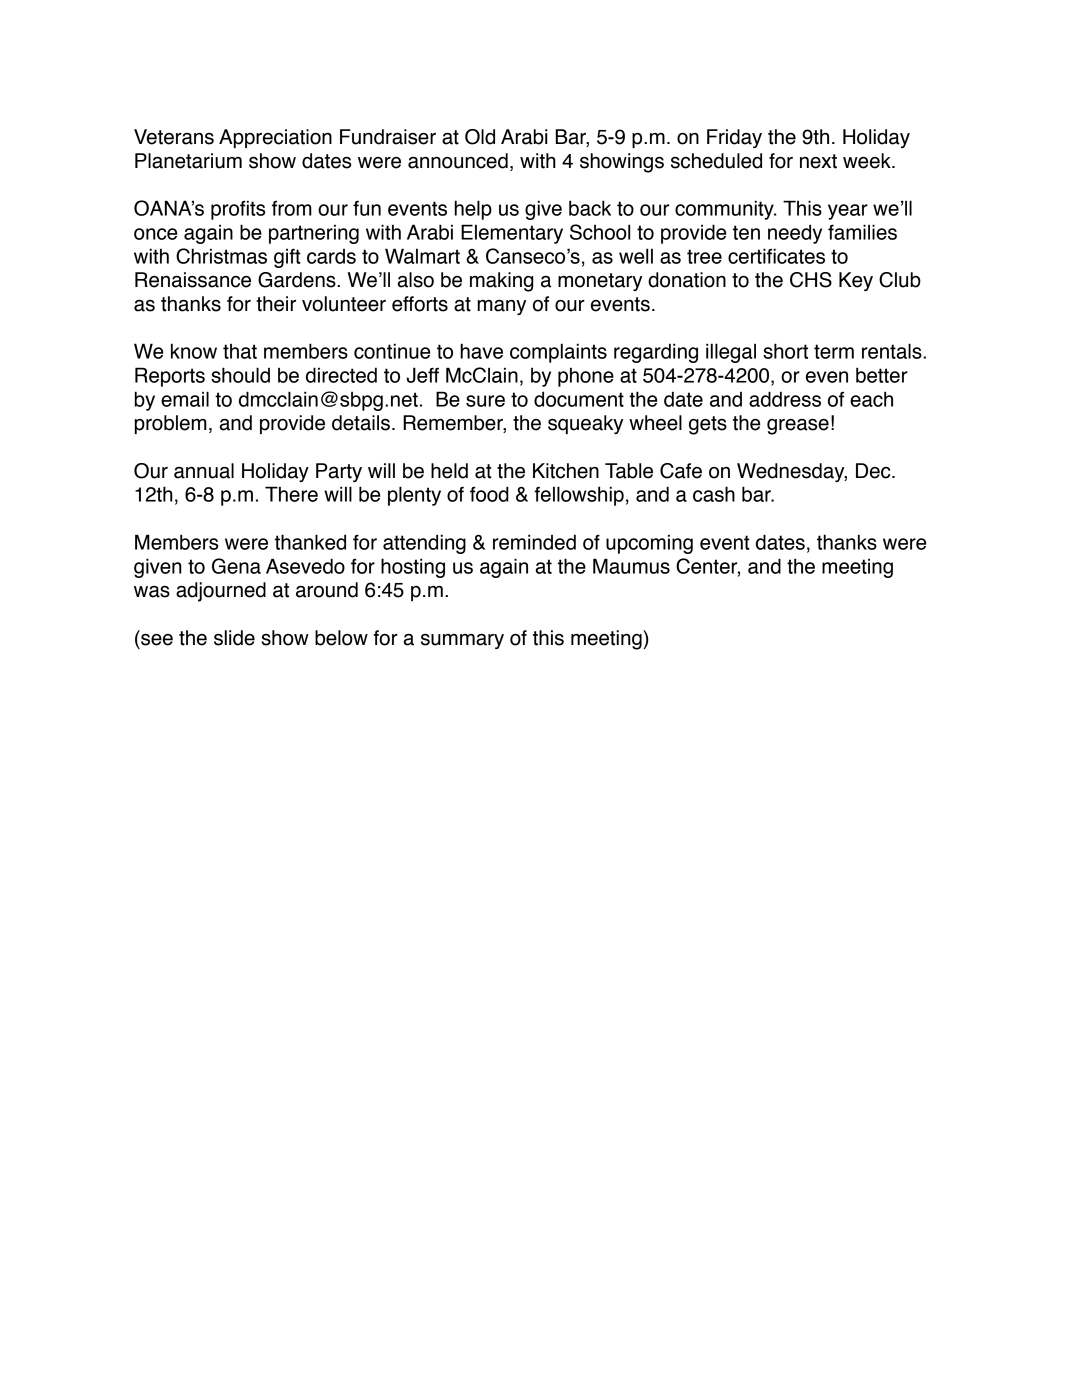  What do you see at coordinates (489, 494) in the page?
I see `food` at bounding box center [489, 494].
